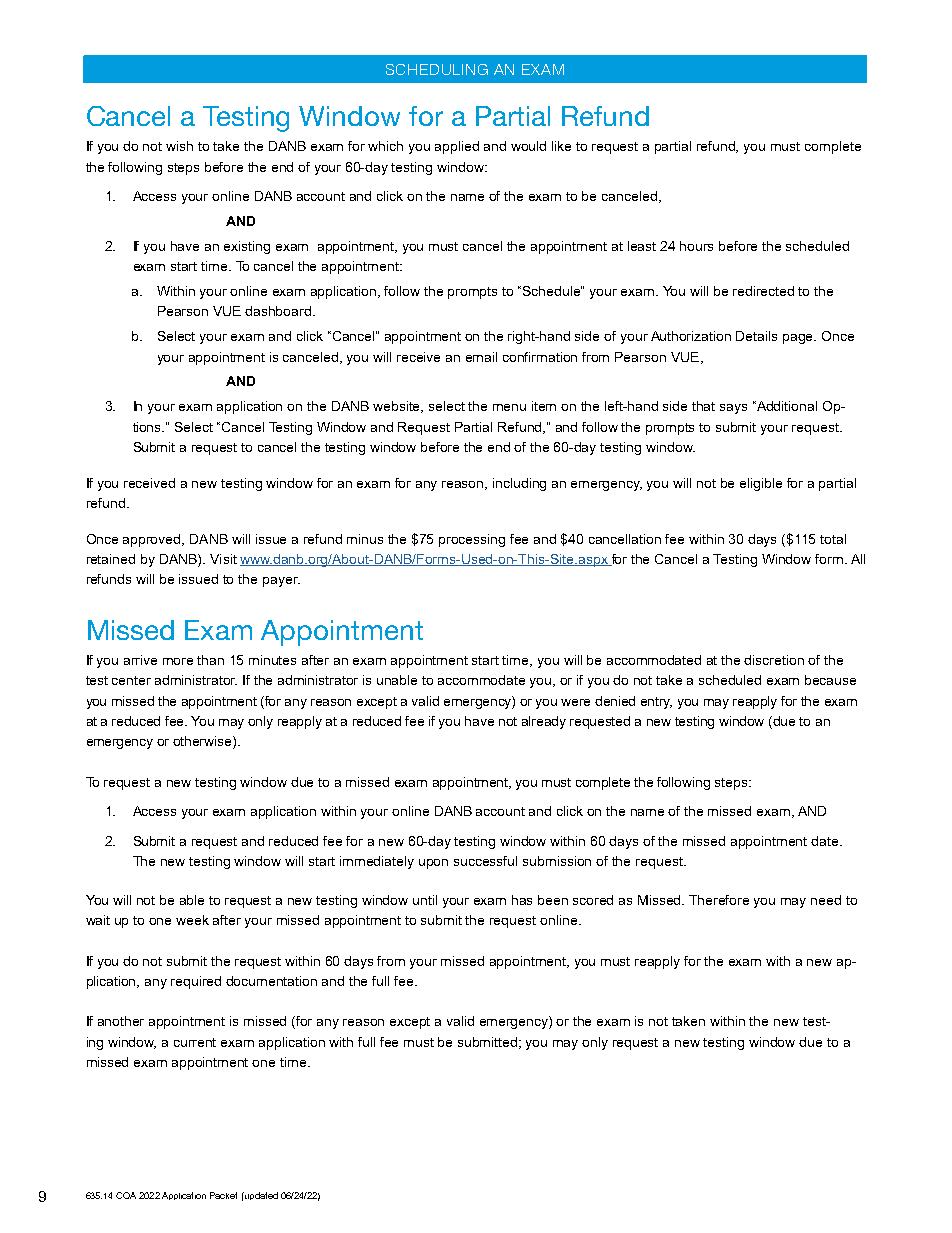  Describe the element at coordinates (522, 900) in the screenshot. I see `has` at that location.
